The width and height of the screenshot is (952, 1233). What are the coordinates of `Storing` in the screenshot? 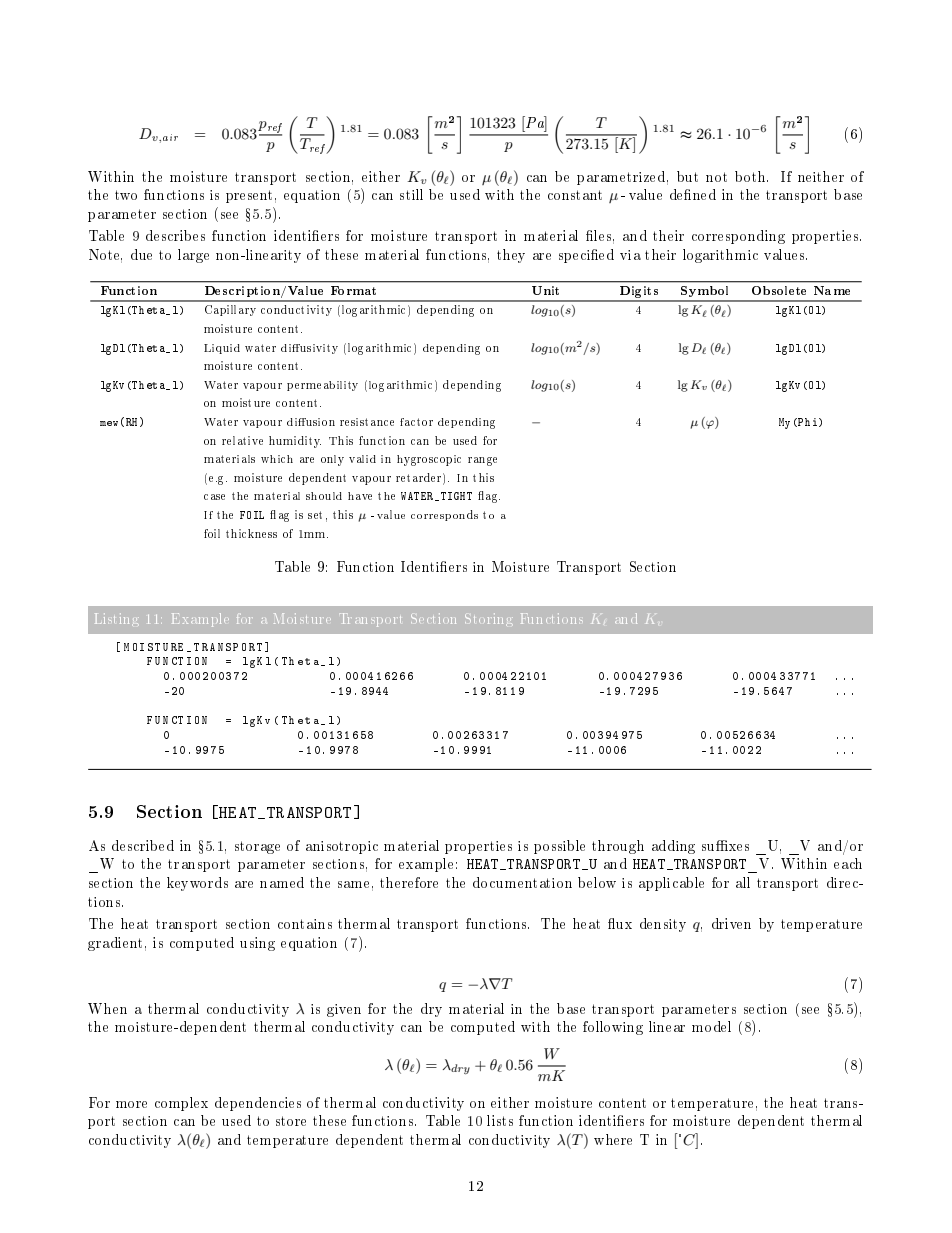 It's located at (489, 619).
